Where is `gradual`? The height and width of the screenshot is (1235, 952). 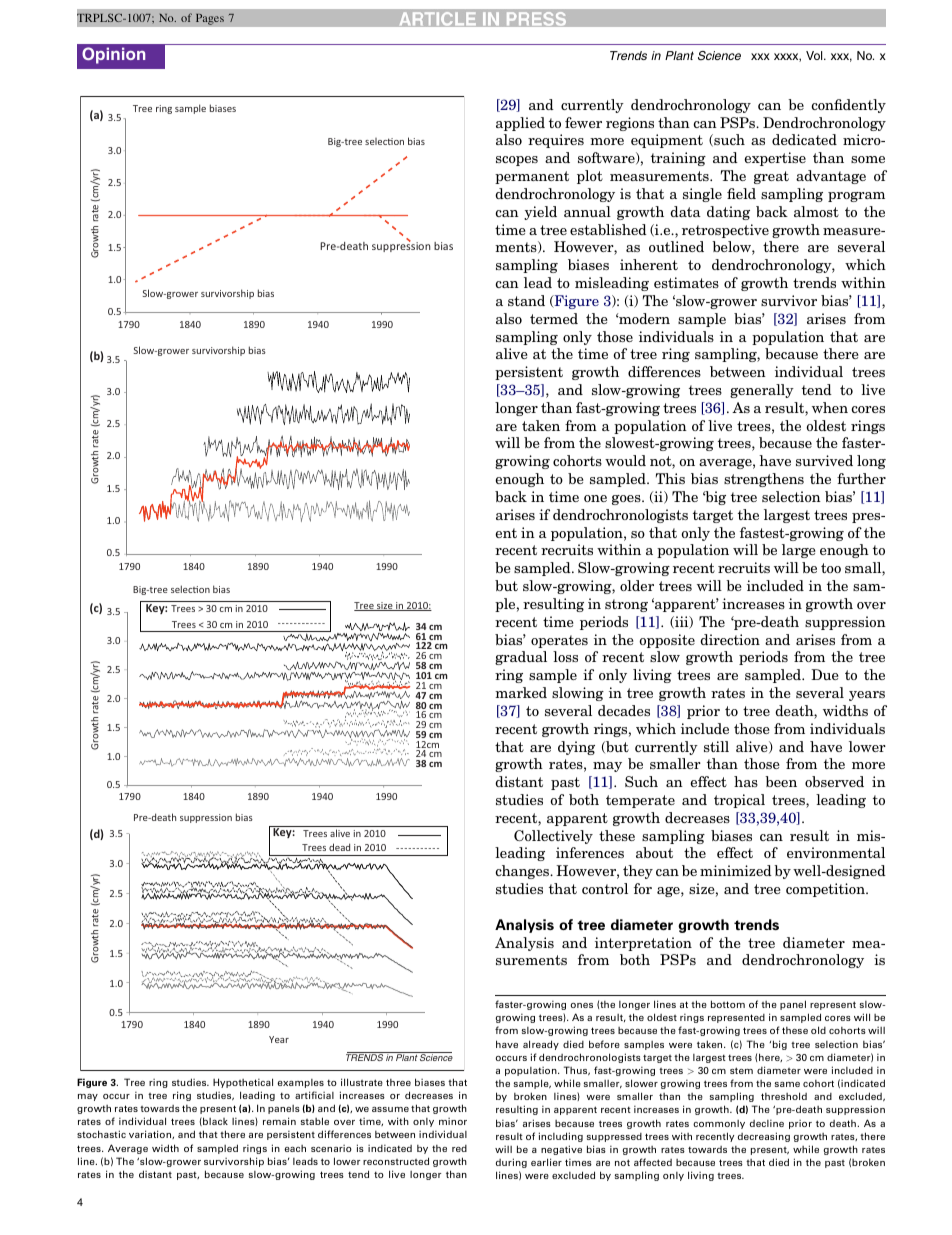 gradual is located at coordinates (521, 658).
